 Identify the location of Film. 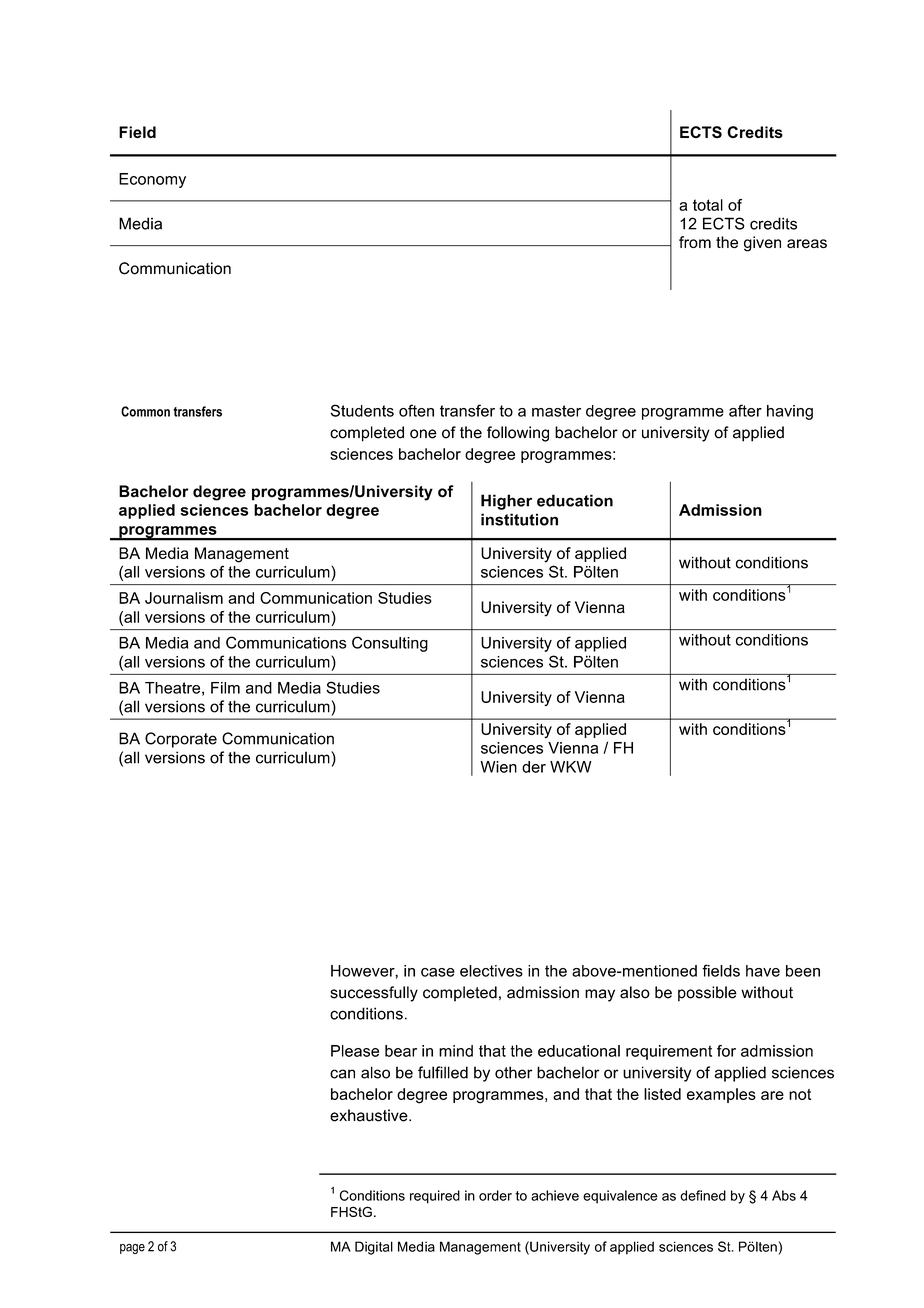
(225, 688).
